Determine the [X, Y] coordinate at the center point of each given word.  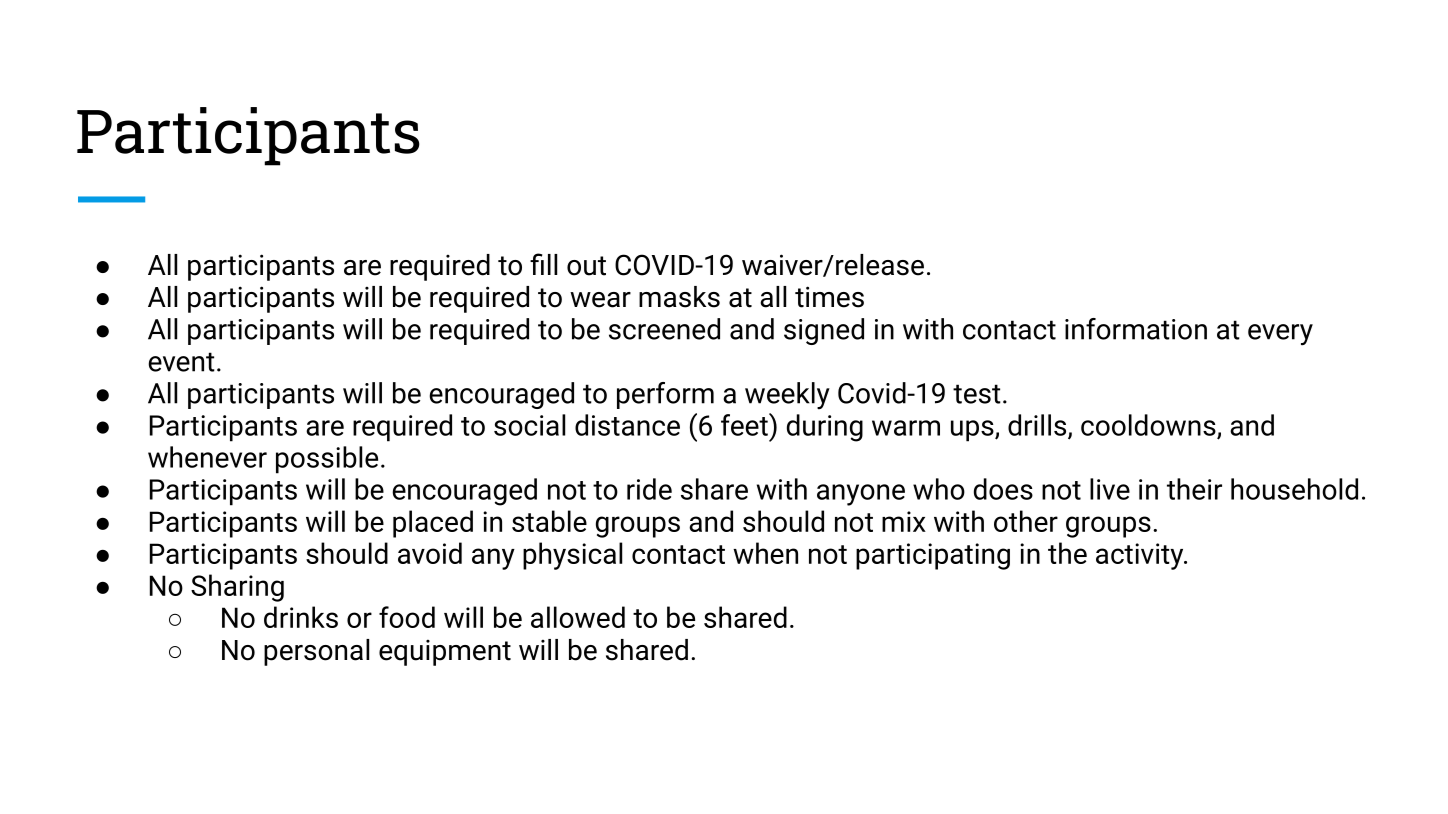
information [1136, 329]
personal [316, 652]
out [586, 266]
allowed [578, 617]
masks [679, 297]
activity [1141, 556]
